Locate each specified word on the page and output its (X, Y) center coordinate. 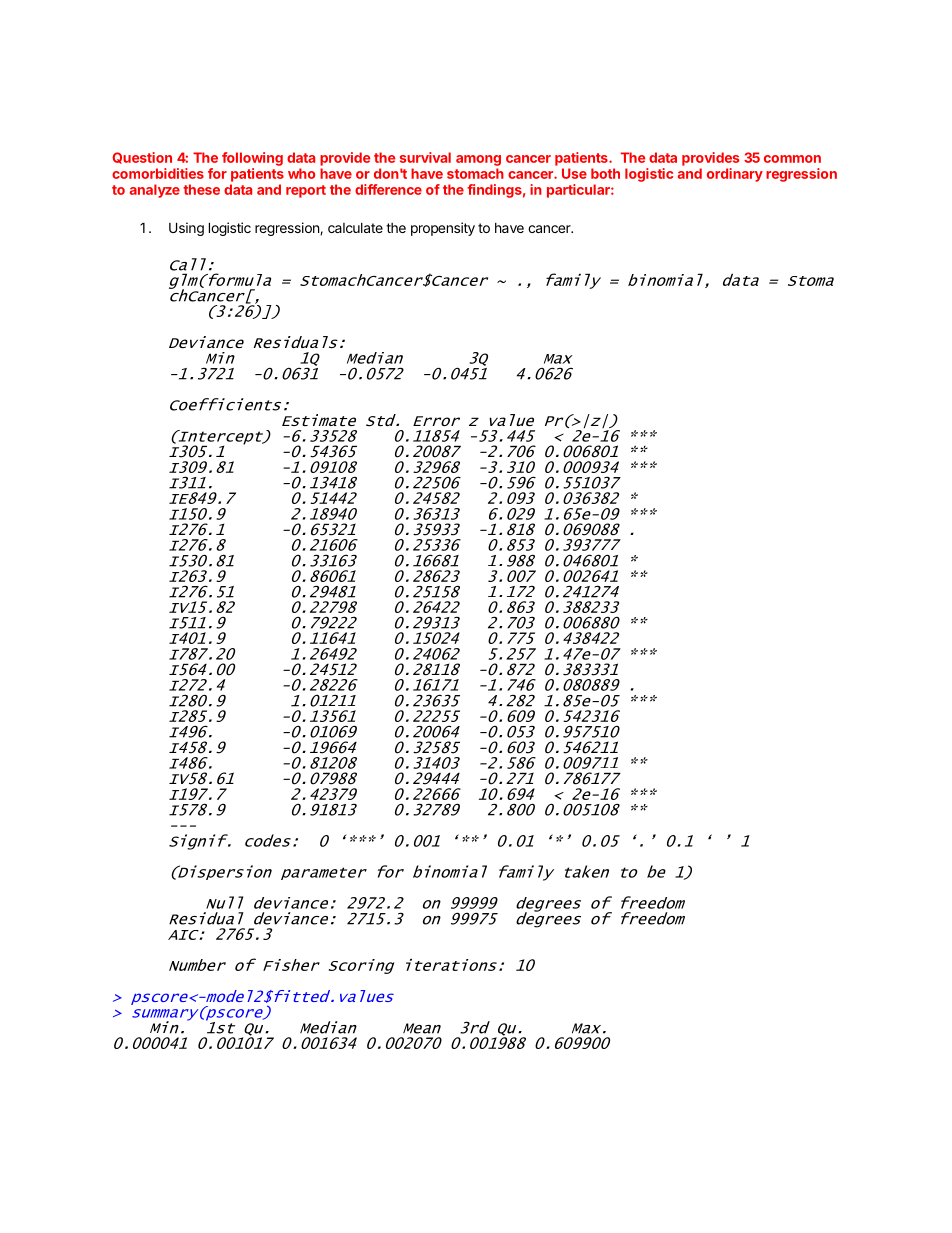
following (252, 159)
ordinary (735, 175)
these (201, 189)
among (478, 160)
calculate (355, 228)
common (792, 159)
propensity (443, 229)
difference (388, 189)
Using (186, 229)
